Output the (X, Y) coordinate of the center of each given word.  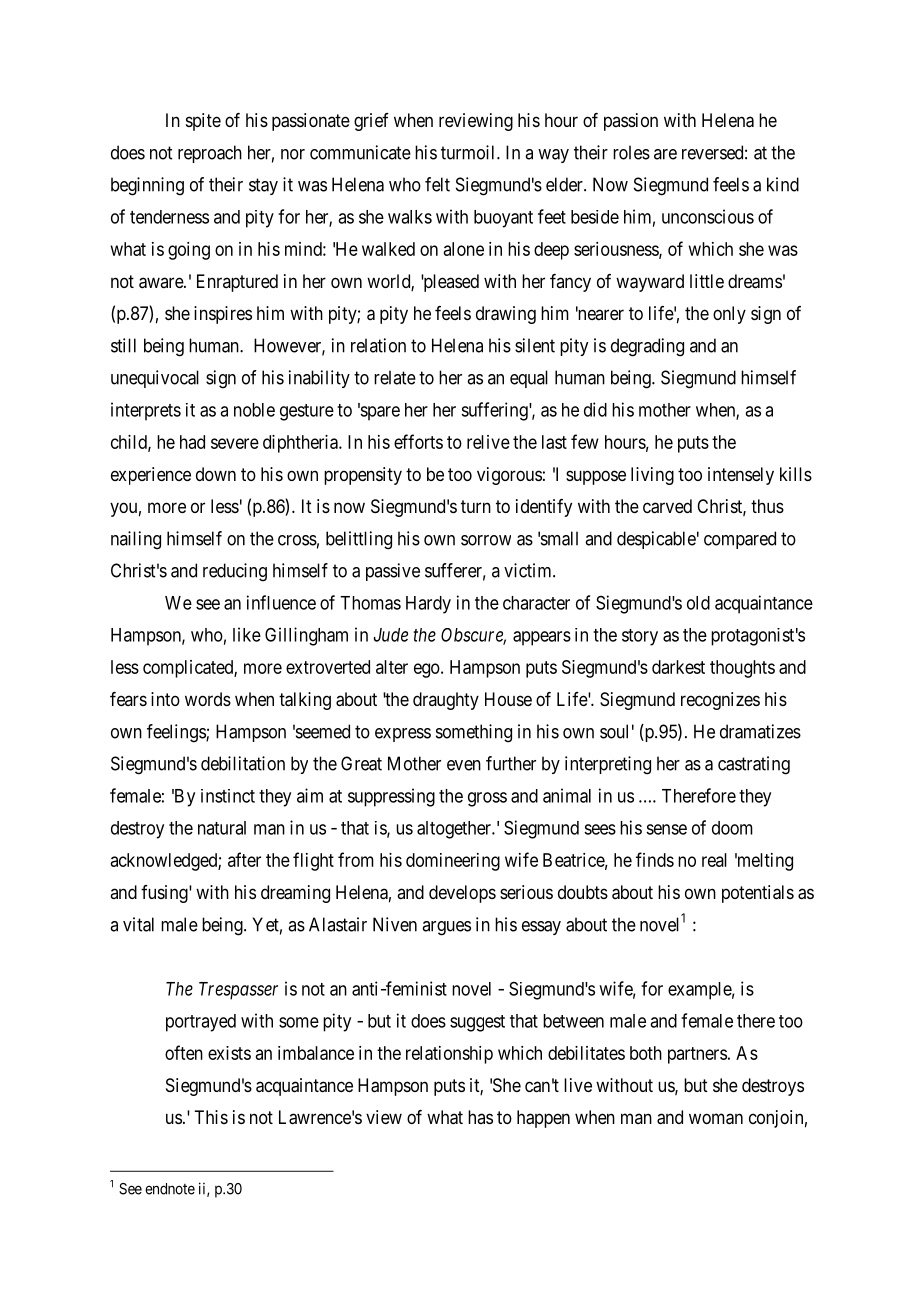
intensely (741, 476)
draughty (446, 701)
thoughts (742, 669)
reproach (210, 154)
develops (462, 894)
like (247, 634)
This (211, 1117)
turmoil (469, 152)
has (480, 1117)
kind (783, 184)
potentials (758, 894)
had (192, 442)
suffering (495, 411)
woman (716, 1119)
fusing (165, 894)
